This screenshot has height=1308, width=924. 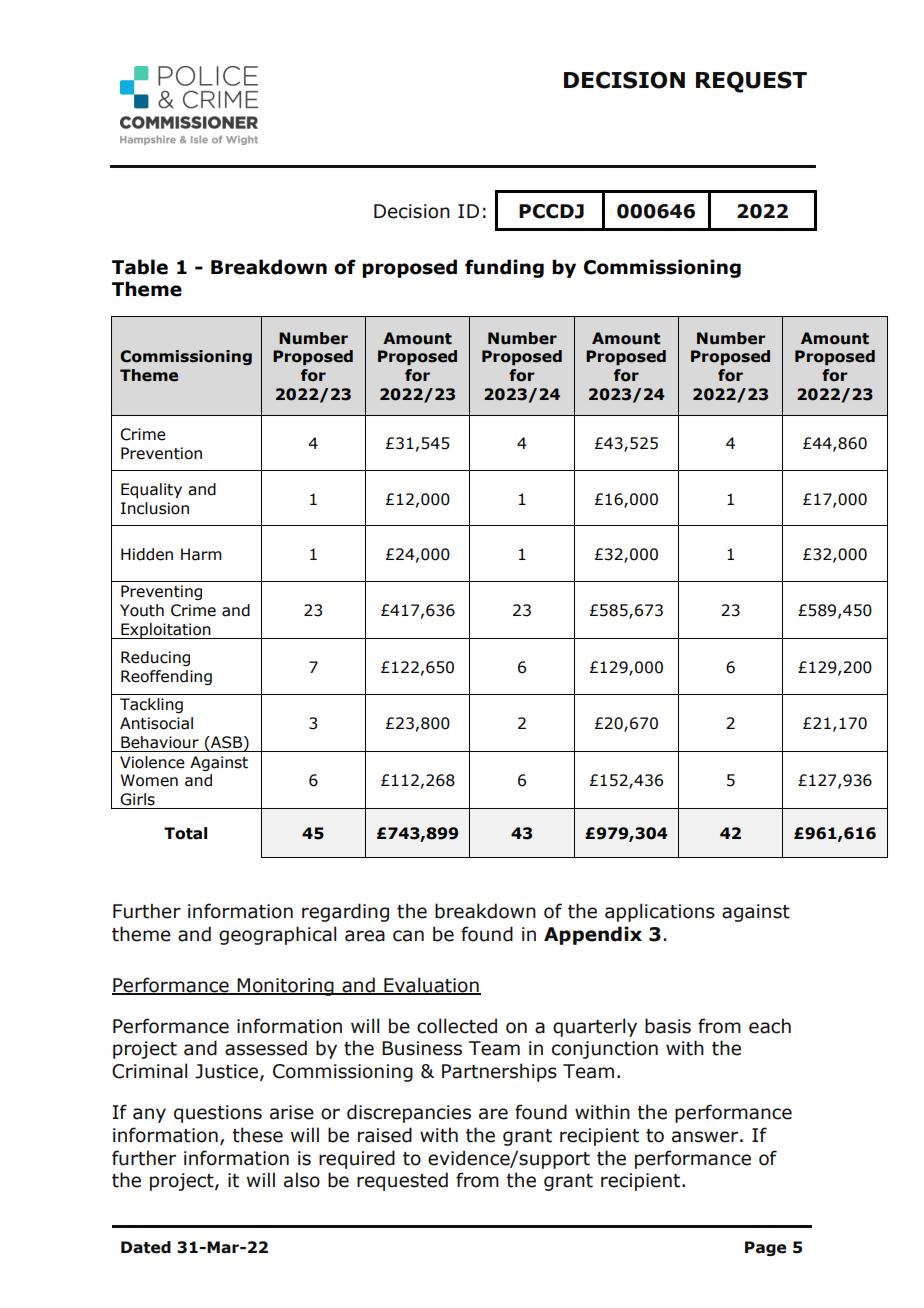 What do you see at coordinates (660, 912) in the screenshot?
I see `applications` at bounding box center [660, 912].
